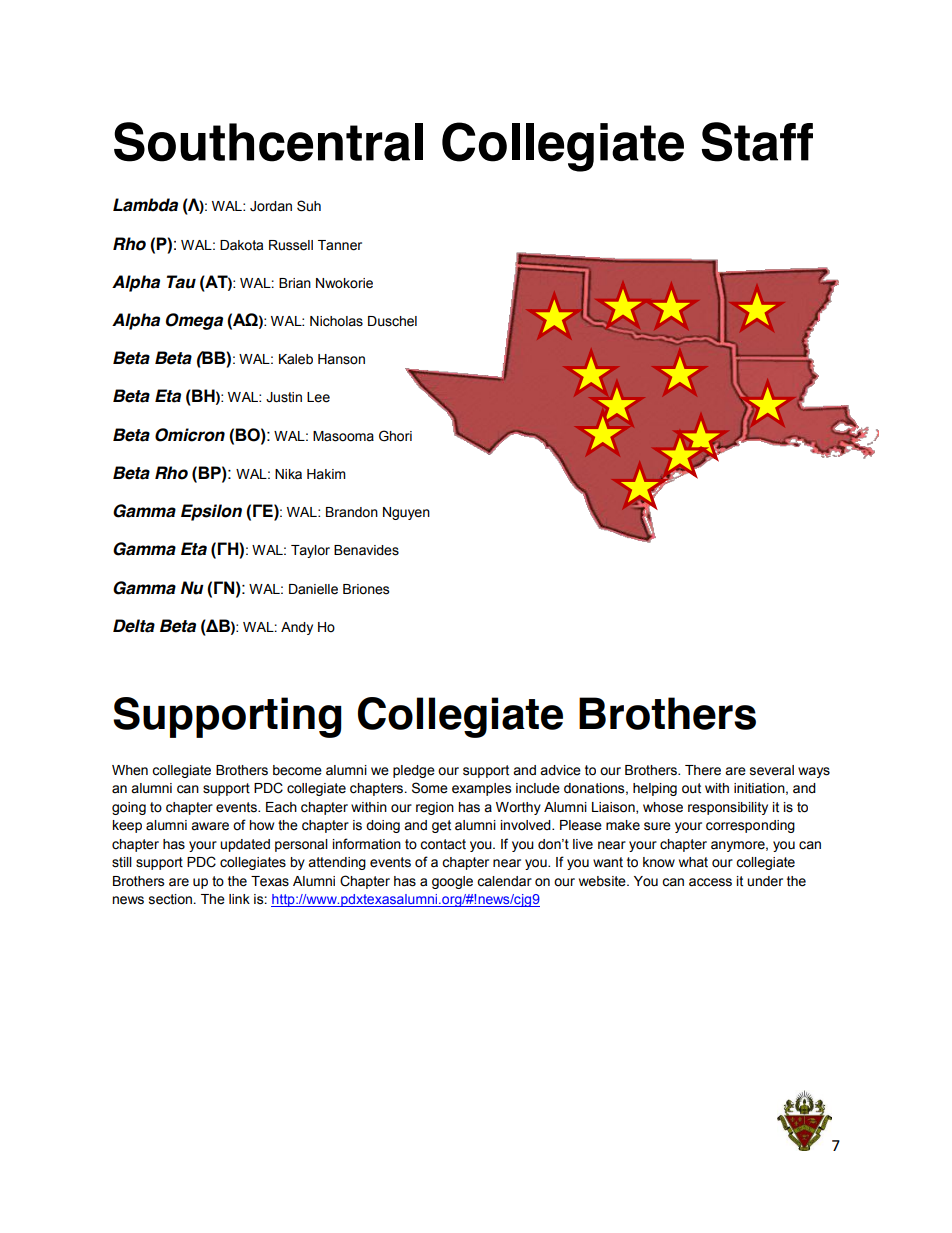  I want to click on Briones, so click(366, 589).
